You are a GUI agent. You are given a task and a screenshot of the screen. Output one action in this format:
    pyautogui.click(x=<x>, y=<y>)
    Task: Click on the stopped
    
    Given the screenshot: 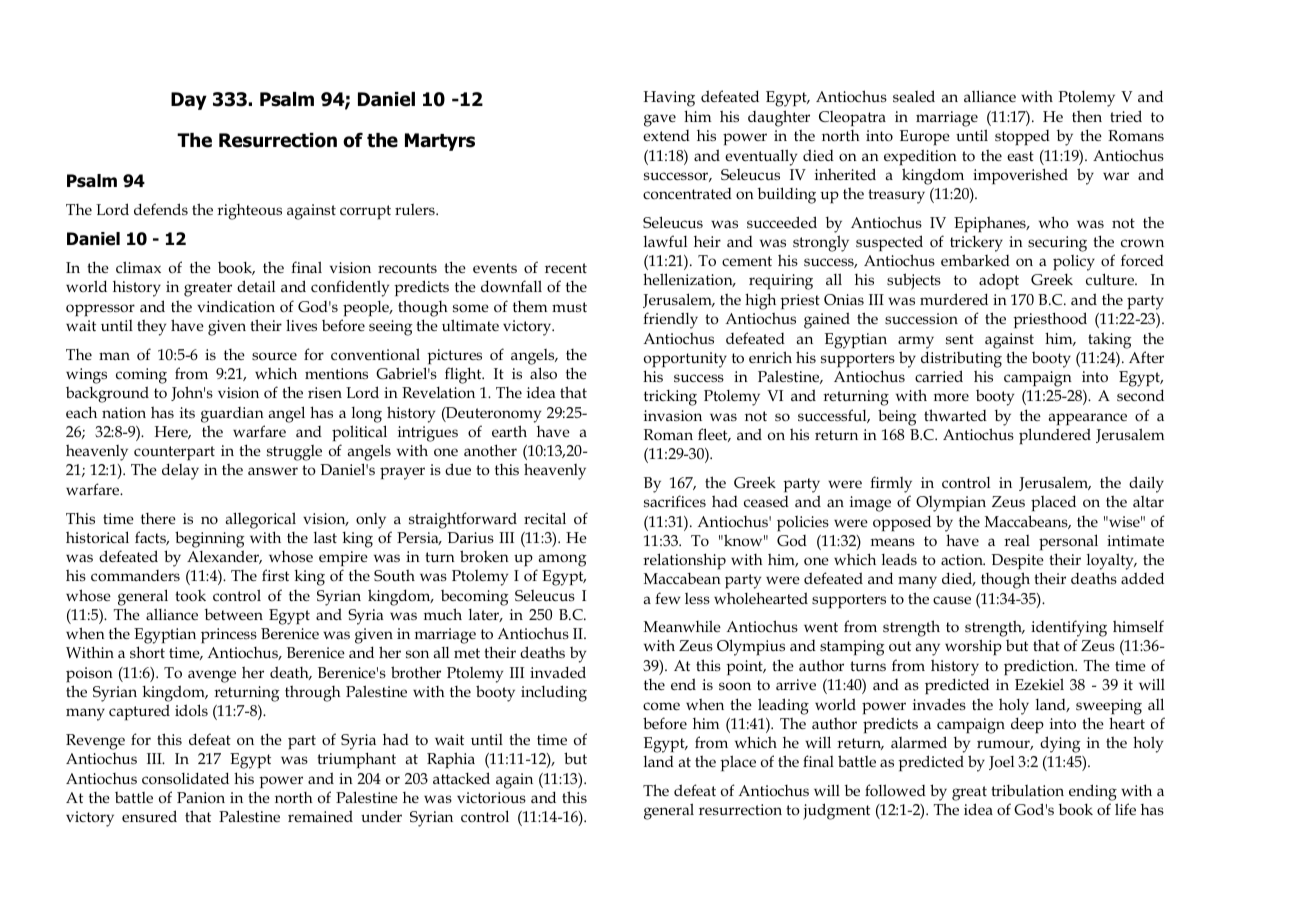 What is the action you would take?
    pyautogui.click(x=1022, y=138)
